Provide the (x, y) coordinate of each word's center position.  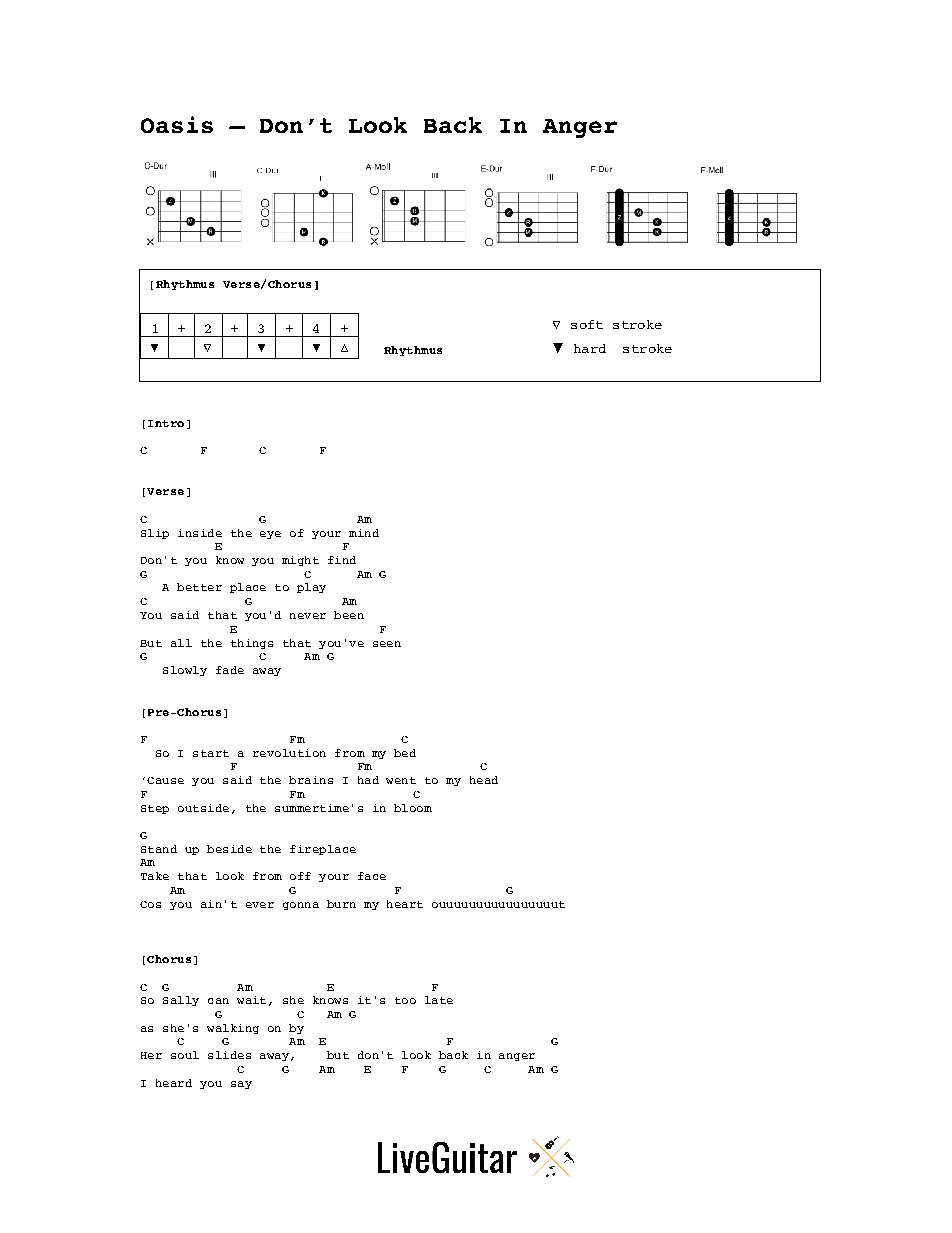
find (342, 560)
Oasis (177, 124)
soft (587, 324)
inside (200, 533)
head (484, 780)
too (405, 1000)
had (368, 780)
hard (590, 348)
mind (364, 533)
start (211, 753)
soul (185, 1055)
